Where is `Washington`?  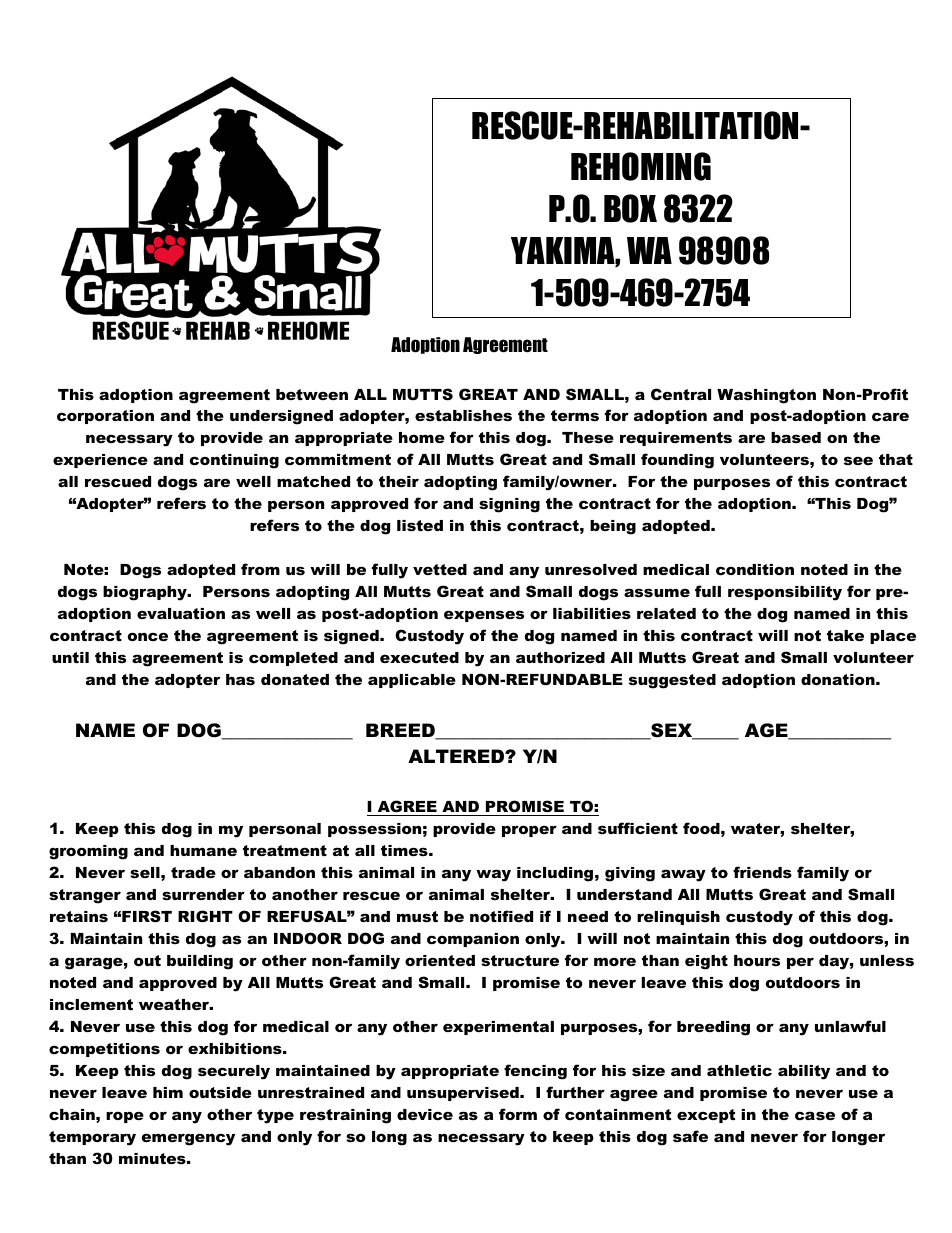 Washington is located at coordinates (766, 396).
